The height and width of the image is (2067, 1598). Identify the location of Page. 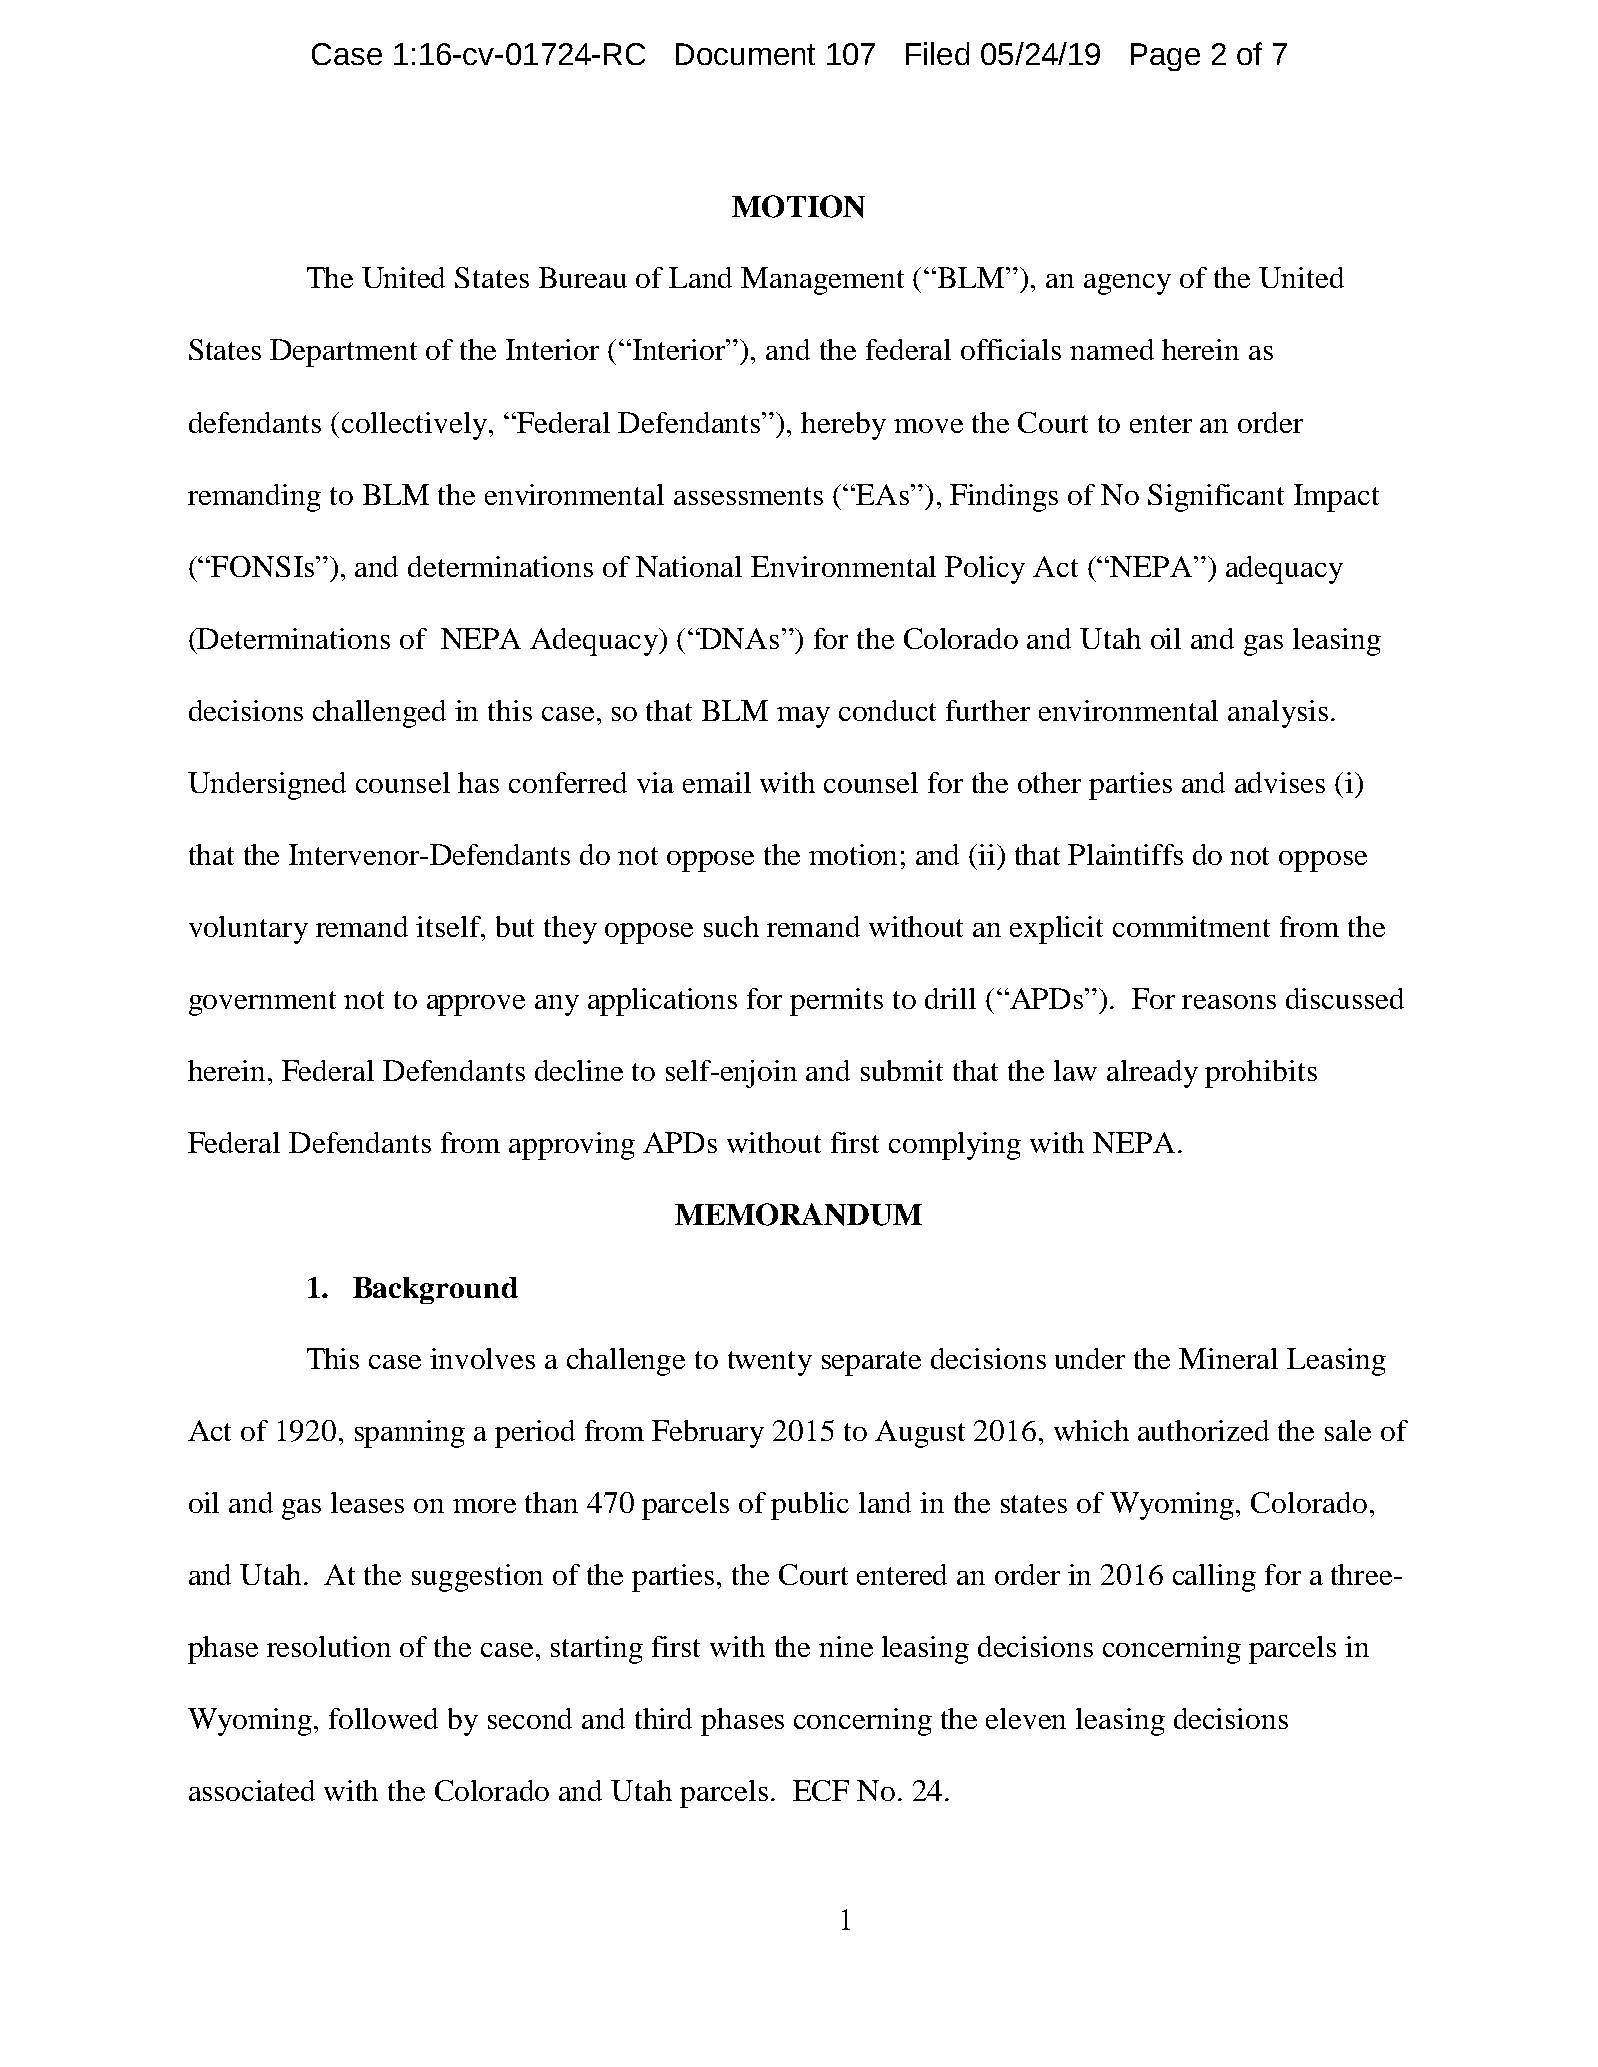
(1165, 57).
